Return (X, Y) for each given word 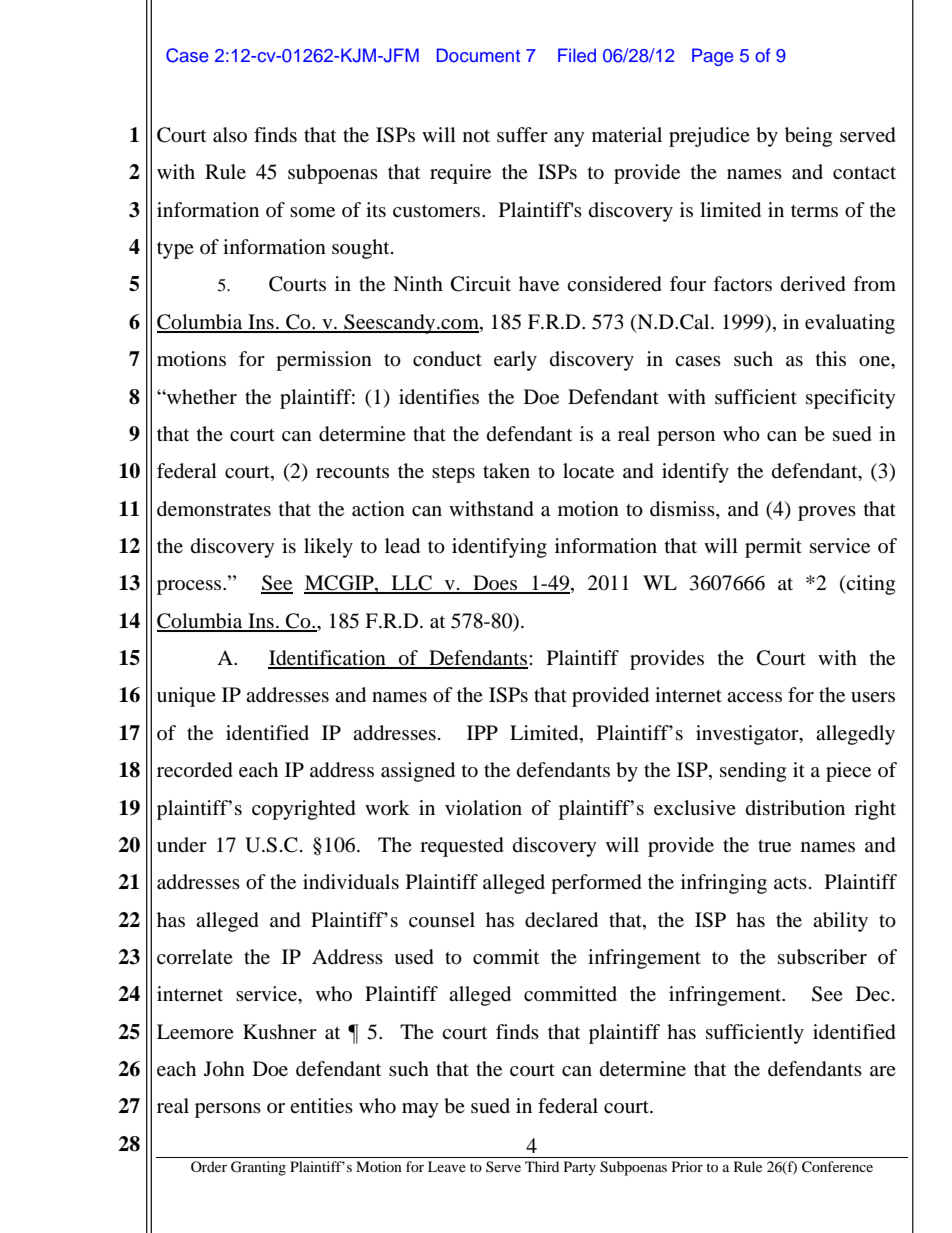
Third (542, 1166)
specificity (851, 399)
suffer (522, 134)
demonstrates (214, 509)
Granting (258, 1168)
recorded (195, 770)
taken (506, 470)
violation (483, 807)
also (230, 134)
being (808, 137)
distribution (795, 808)
